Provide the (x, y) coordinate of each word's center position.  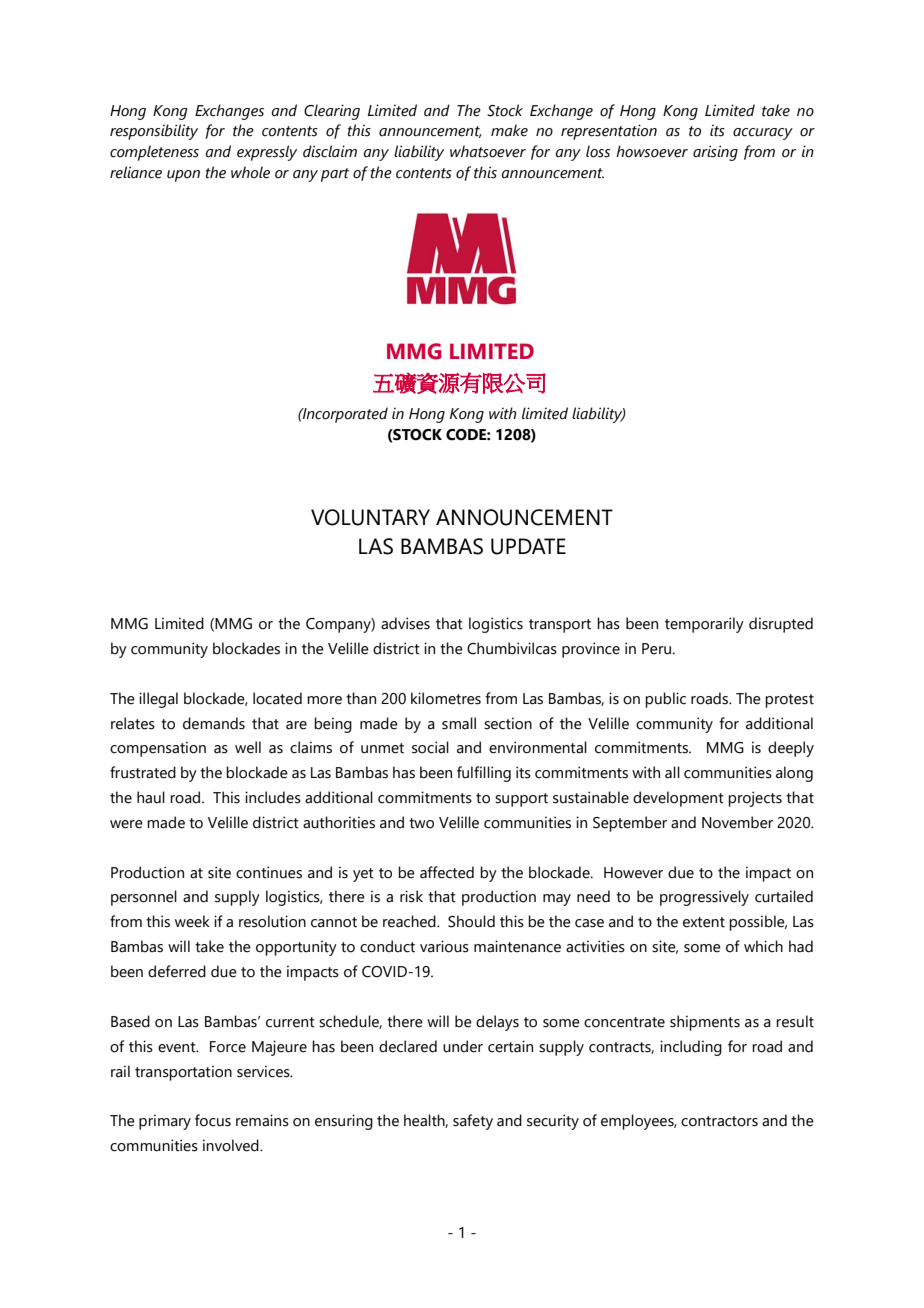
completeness (154, 153)
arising (715, 153)
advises (405, 623)
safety (473, 1122)
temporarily (704, 625)
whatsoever (488, 151)
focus (213, 1120)
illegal (158, 700)
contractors (719, 1121)
